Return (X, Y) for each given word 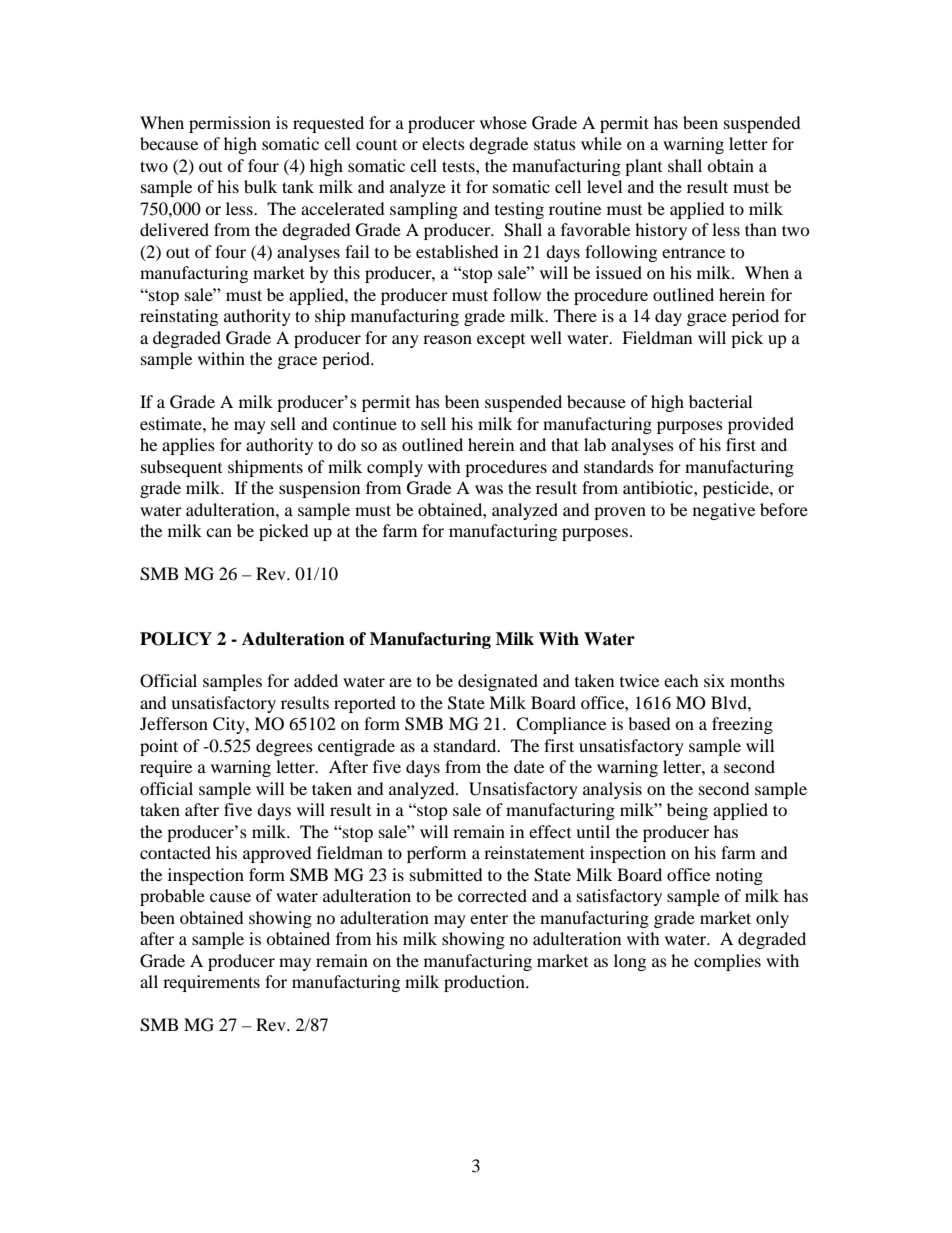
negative (724, 511)
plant (643, 167)
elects (443, 143)
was (489, 489)
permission (230, 124)
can (219, 532)
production (485, 983)
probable (172, 897)
